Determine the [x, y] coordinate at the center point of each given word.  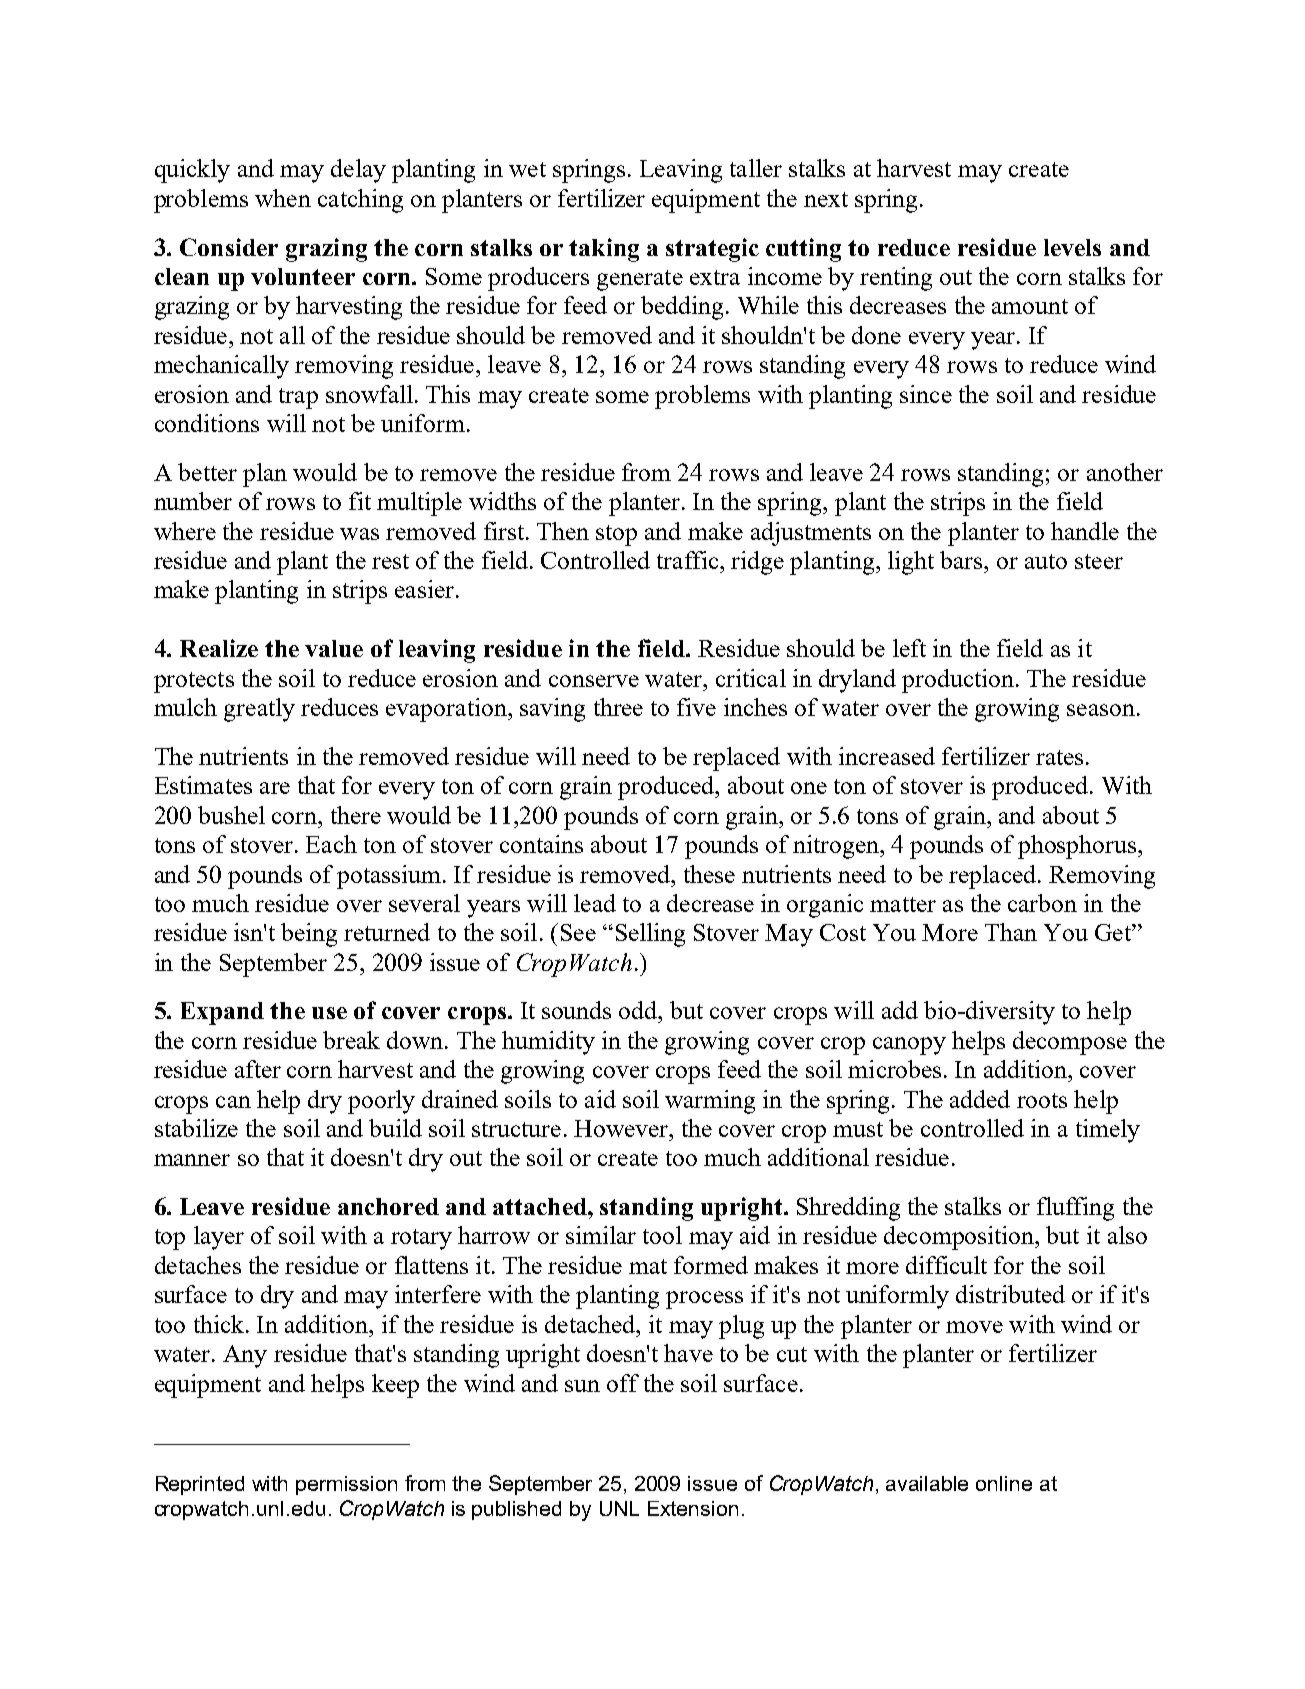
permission [346, 1485]
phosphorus [1078, 847]
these [709, 874]
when [283, 198]
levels [1072, 247]
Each [331, 844]
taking [604, 250]
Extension [693, 1508]
